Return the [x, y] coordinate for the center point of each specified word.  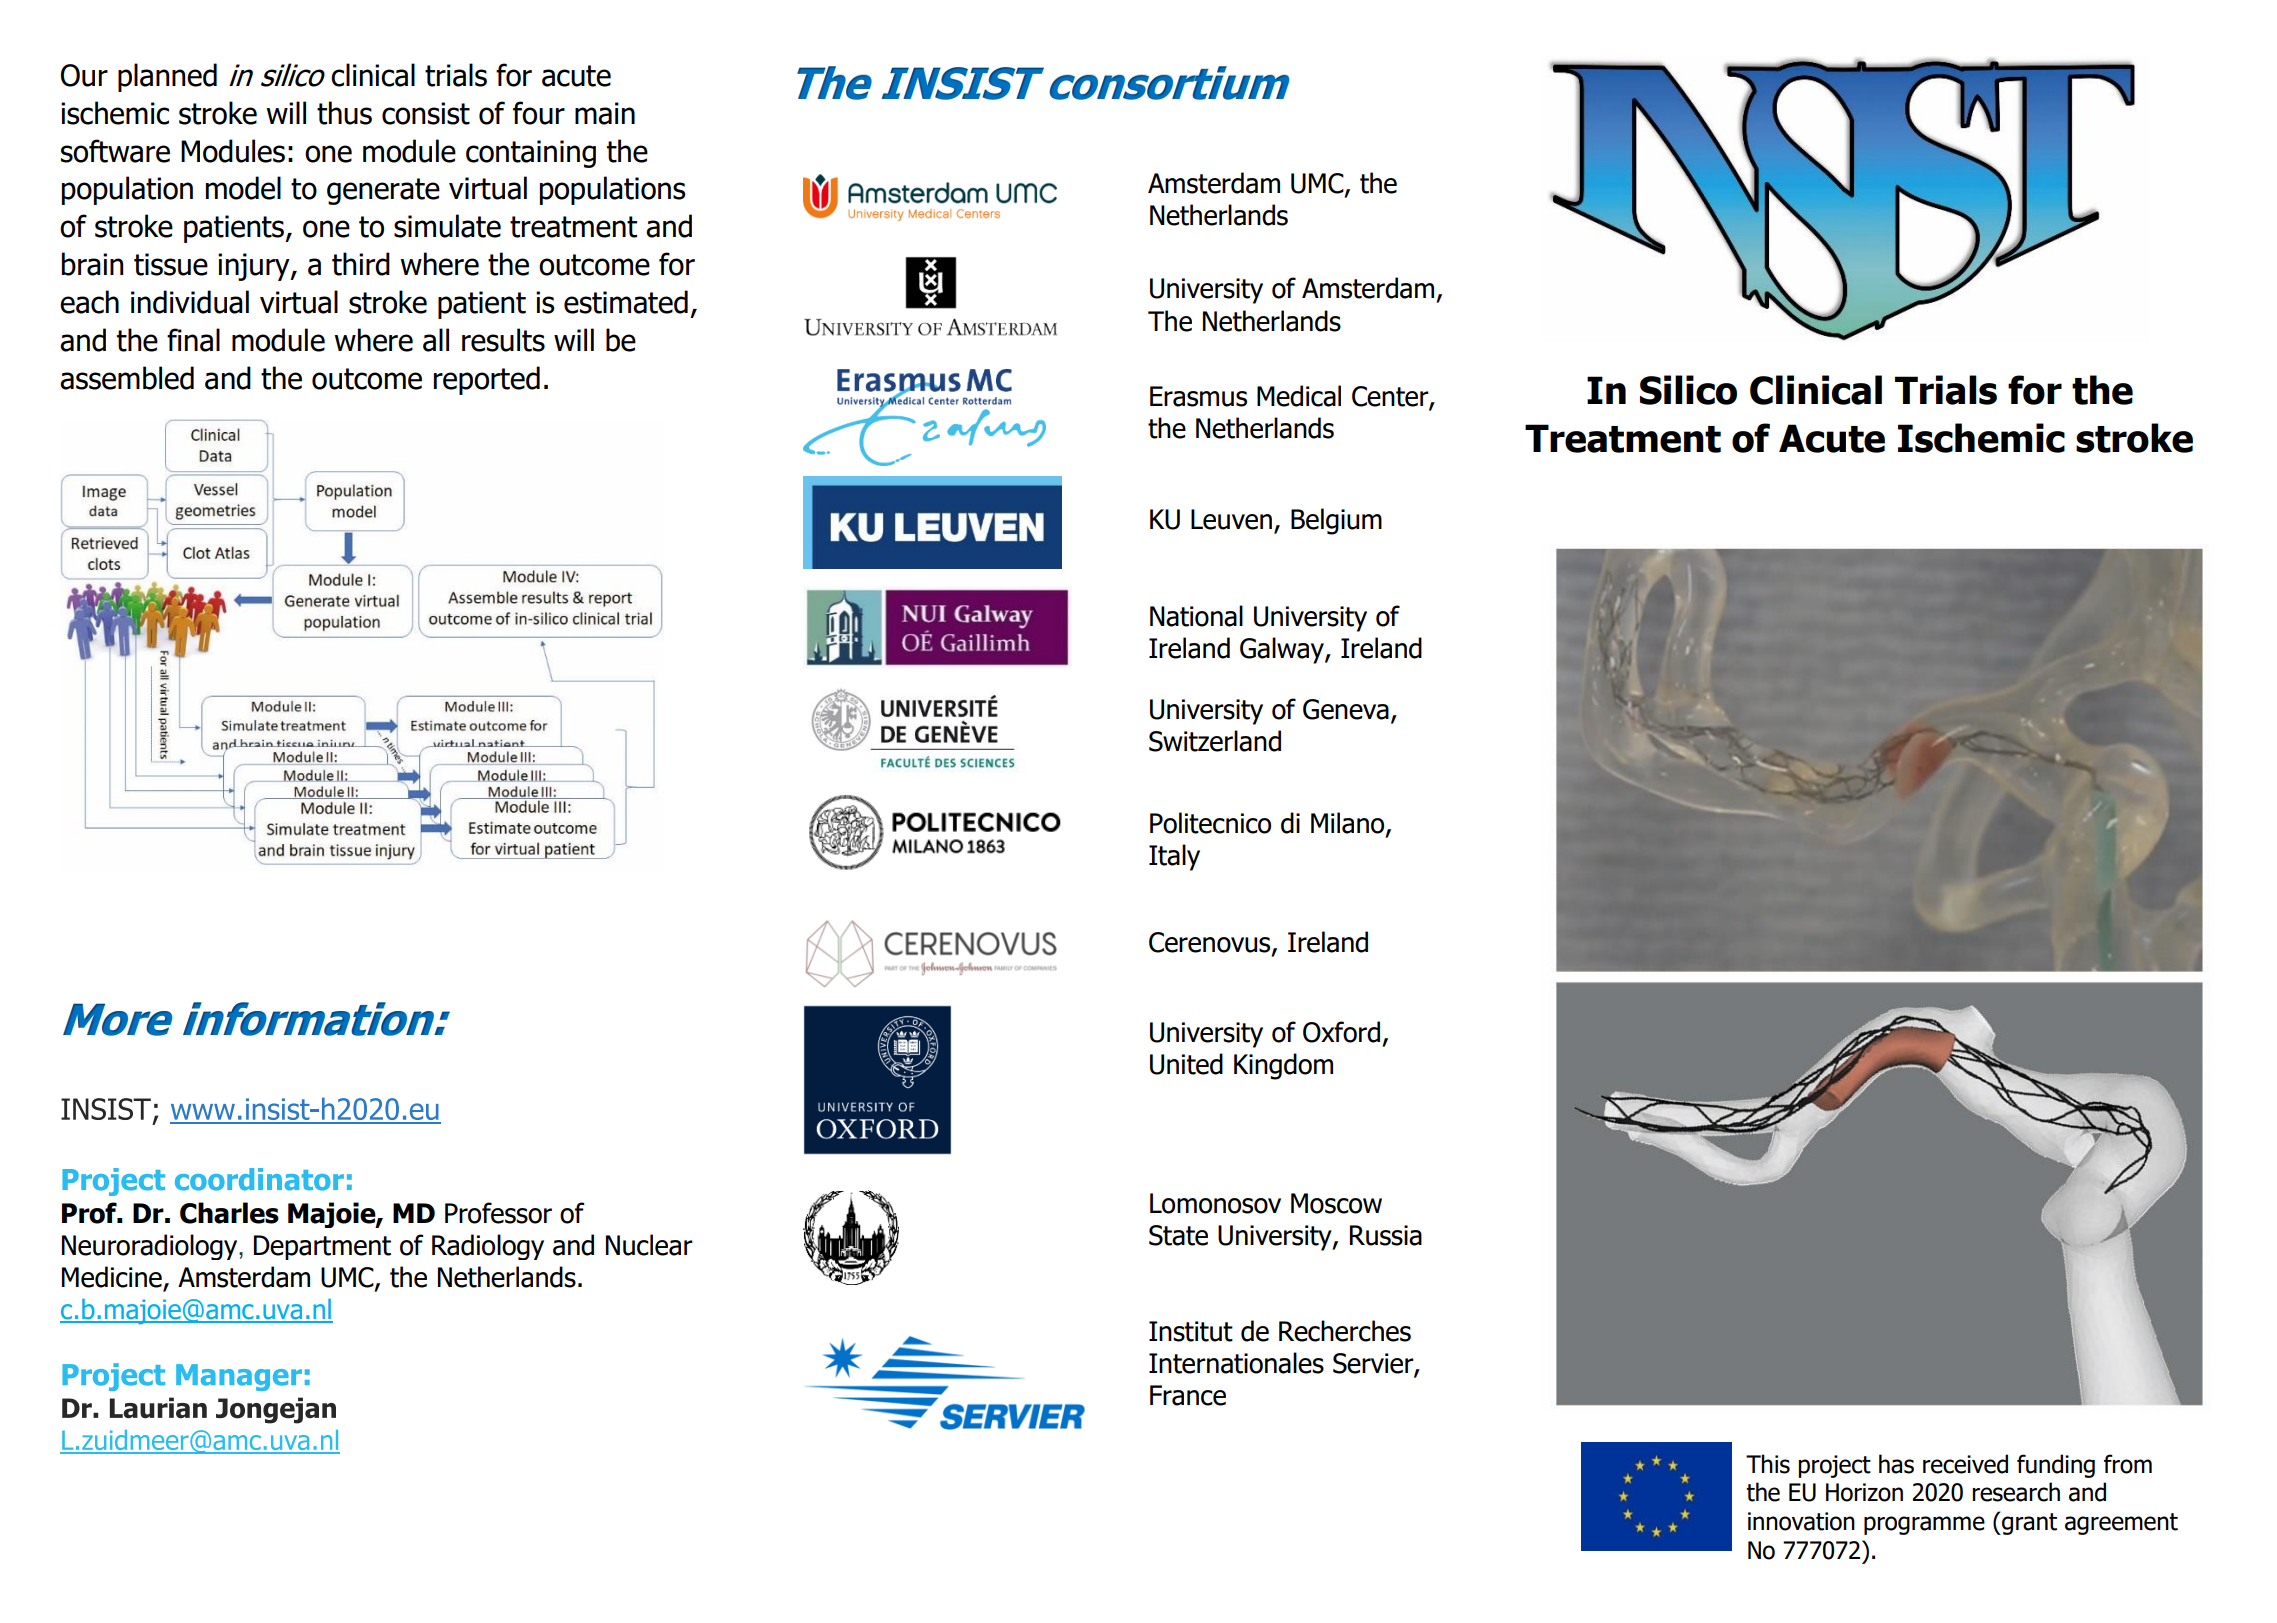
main [605, 113]
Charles [229, 1213]
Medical [1299, 396]
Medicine [113, 1278]
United [1186, 1064]
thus [344, 113]
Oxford [1341, 1032]
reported [487, 380]
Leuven [1231, 519]
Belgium [1336, 521]
